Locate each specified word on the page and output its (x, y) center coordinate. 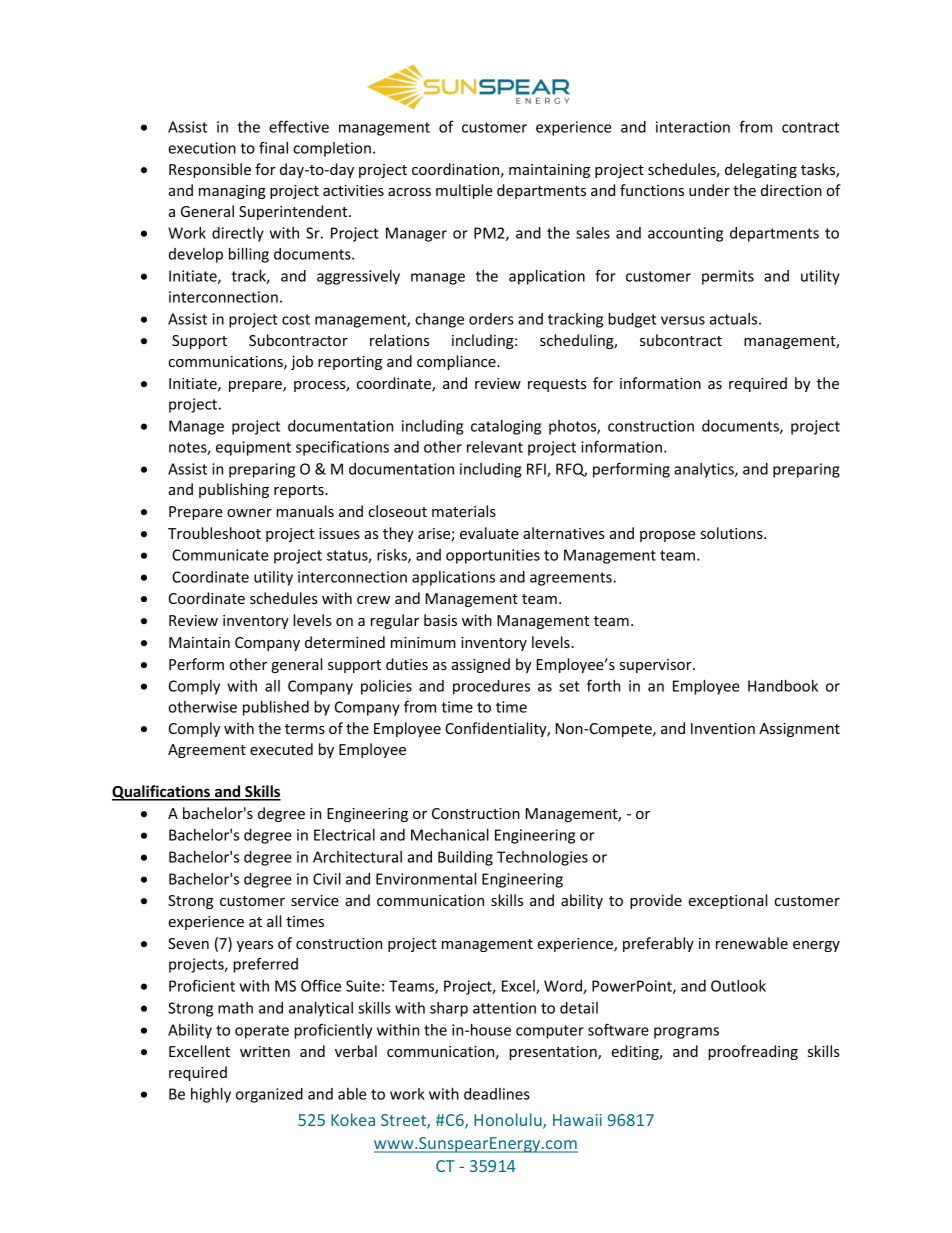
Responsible (210, 170)
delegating (761, 170)
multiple (464, 191)
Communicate (220, 555)
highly (211, 1095)
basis (440, 620)
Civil (327, 879)
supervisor (657, 666)
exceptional (727, 901)
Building (465, 858)
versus (683, 320)
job (302, 362)
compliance (457, 362)
